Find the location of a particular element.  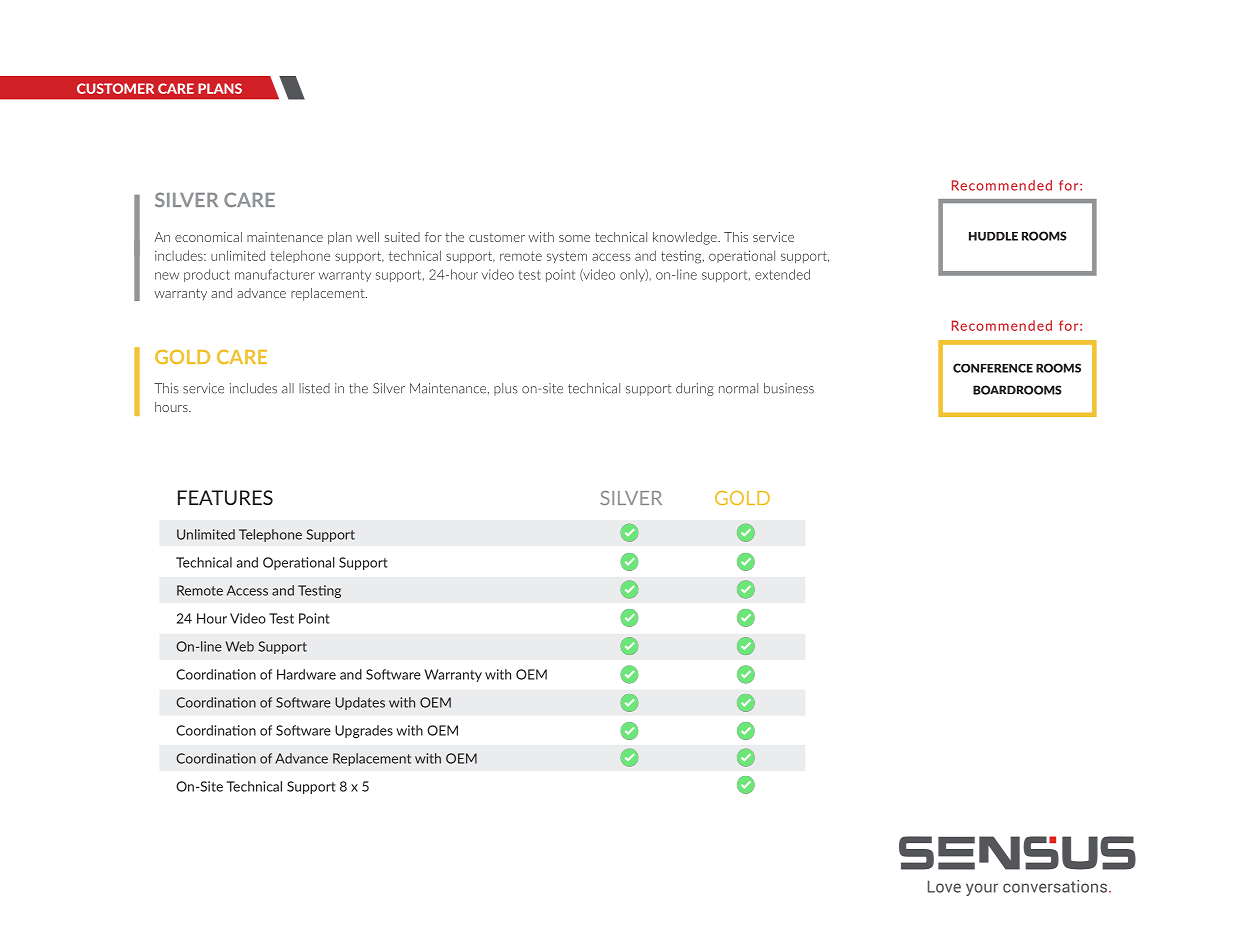

Upgrades is located at coordinates (364, 731).
